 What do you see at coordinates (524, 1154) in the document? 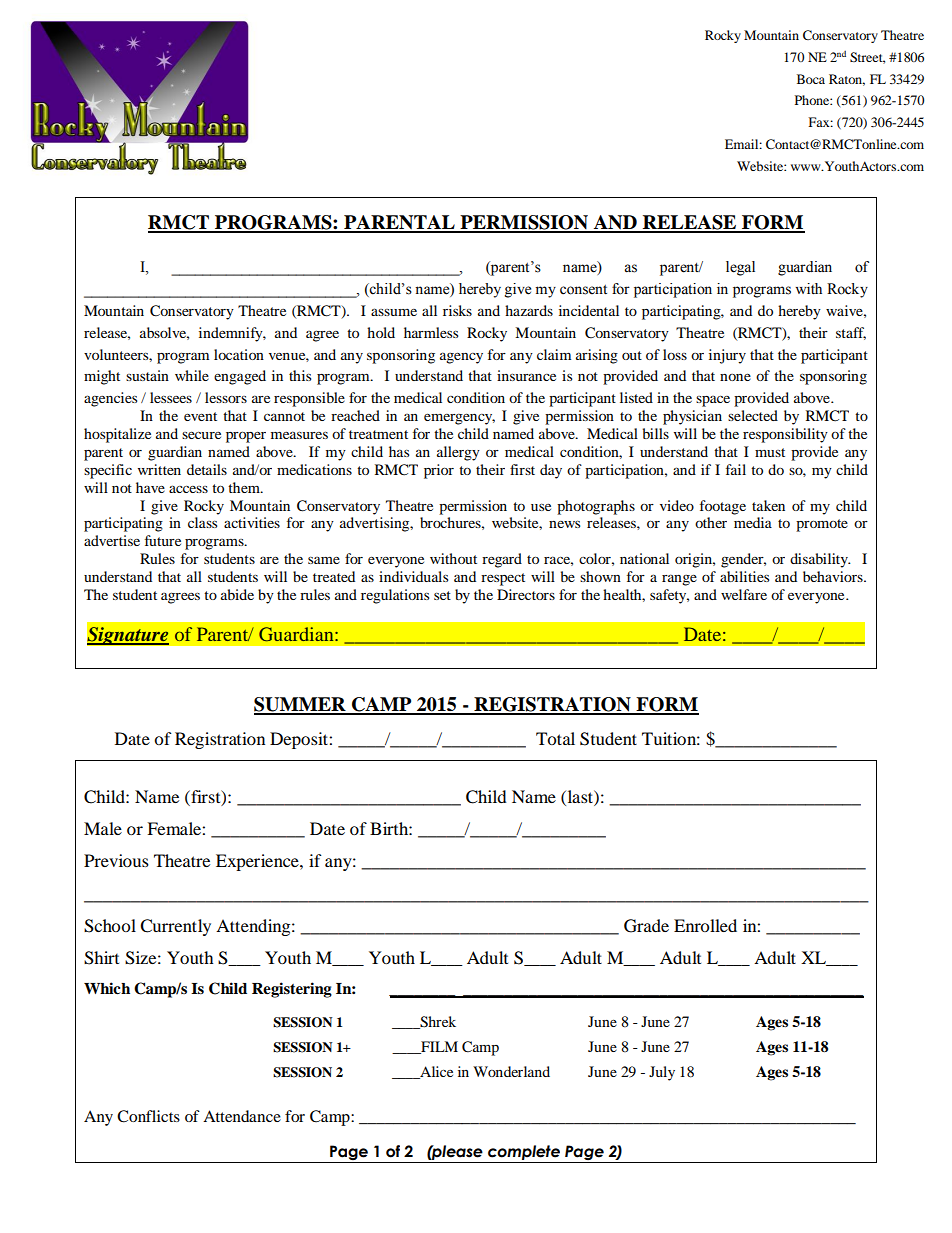
I see `complete` at bounding box center [524, 1154].
